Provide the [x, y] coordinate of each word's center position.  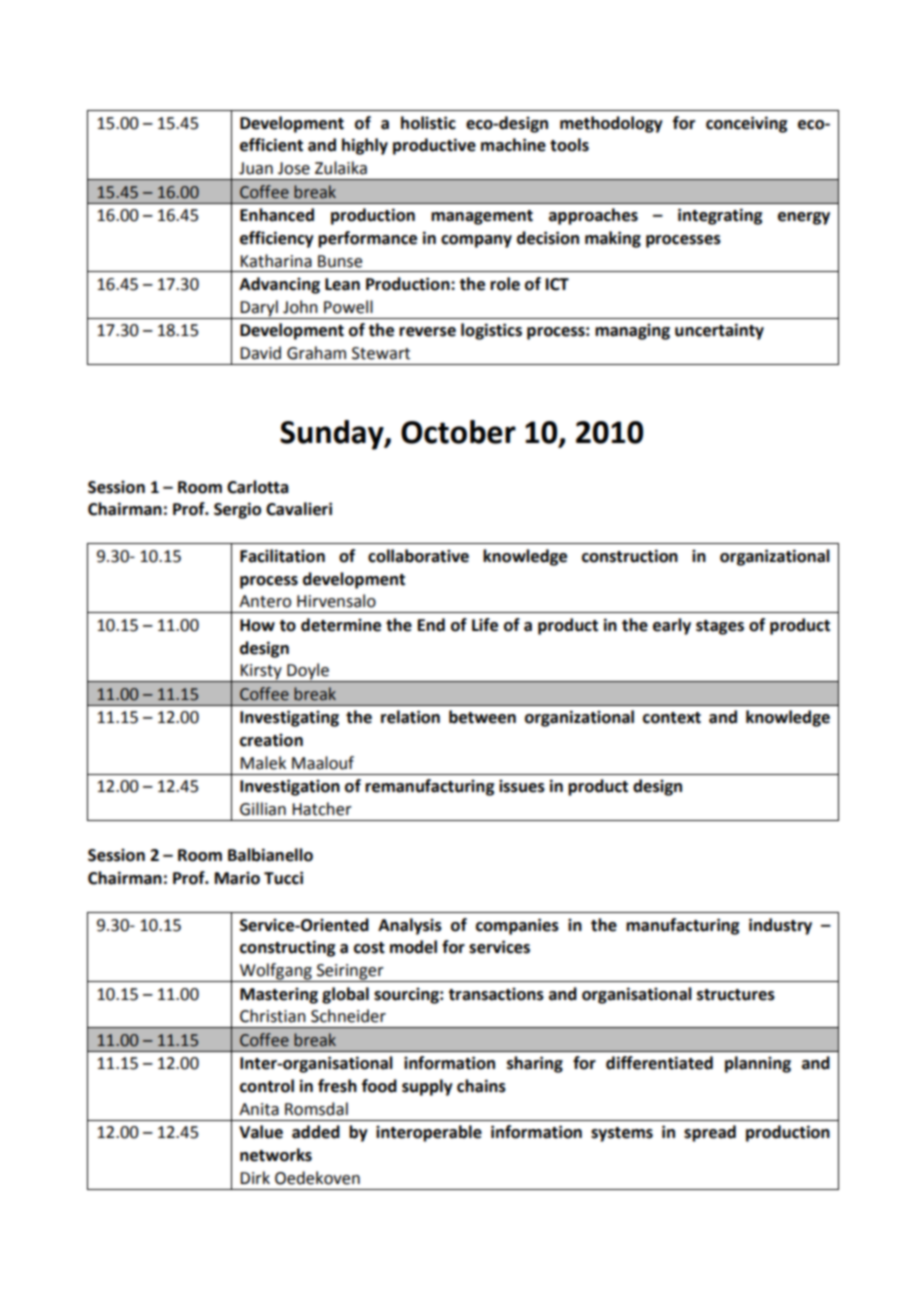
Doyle [308, 672]
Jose [294, 168]
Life [485, 625]
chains [481, 1086]
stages [720, 627]
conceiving [746, 124]
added [316, 1132]
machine [513, 145]
